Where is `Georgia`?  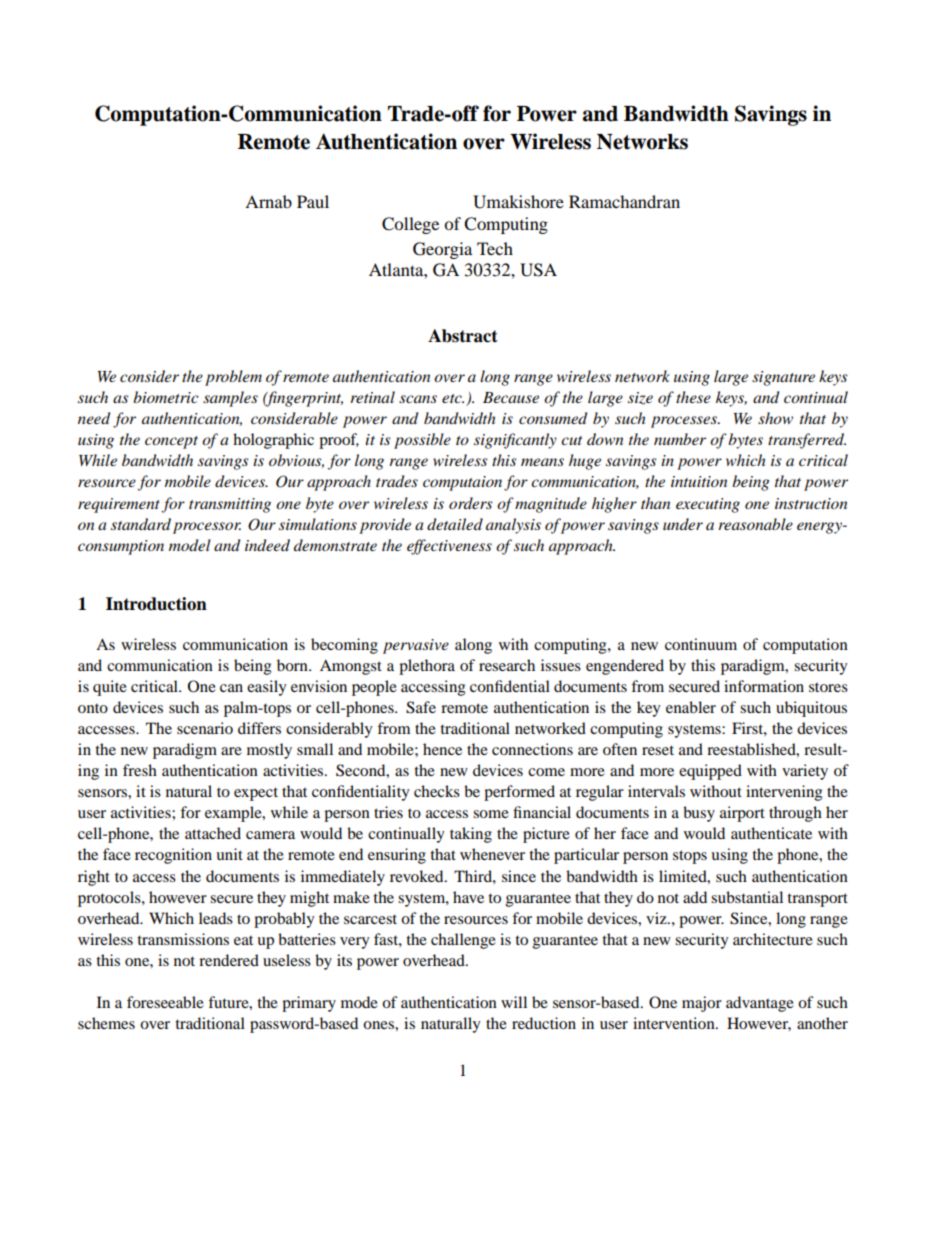 Georgia is located at coordinates (442, 250).
